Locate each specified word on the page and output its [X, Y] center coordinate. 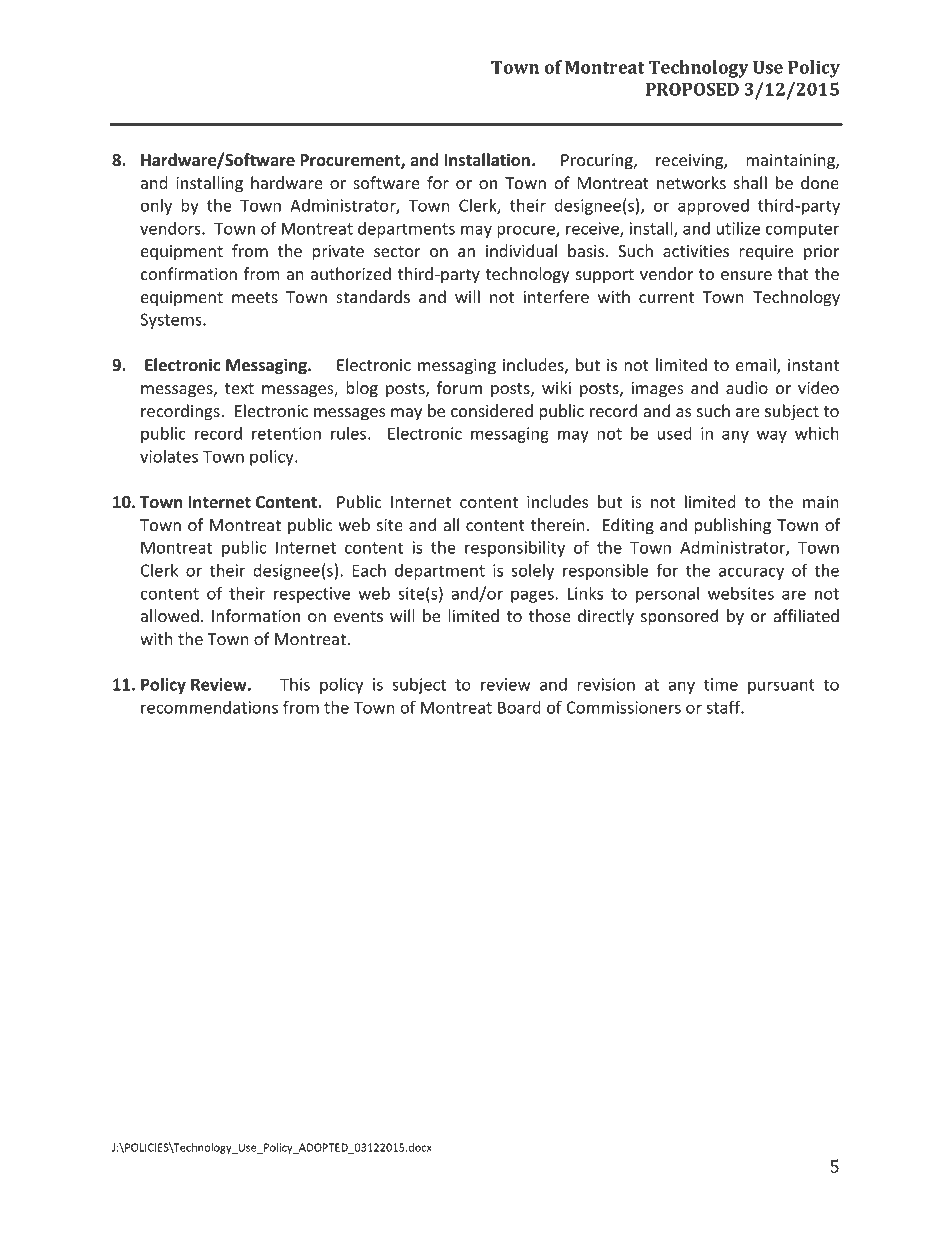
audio [747, 387]
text [239, 388]
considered [492, 410]
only [156, 207]
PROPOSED [692, 89]
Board [519, 707]
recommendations [209, 707]
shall [750, 182]
